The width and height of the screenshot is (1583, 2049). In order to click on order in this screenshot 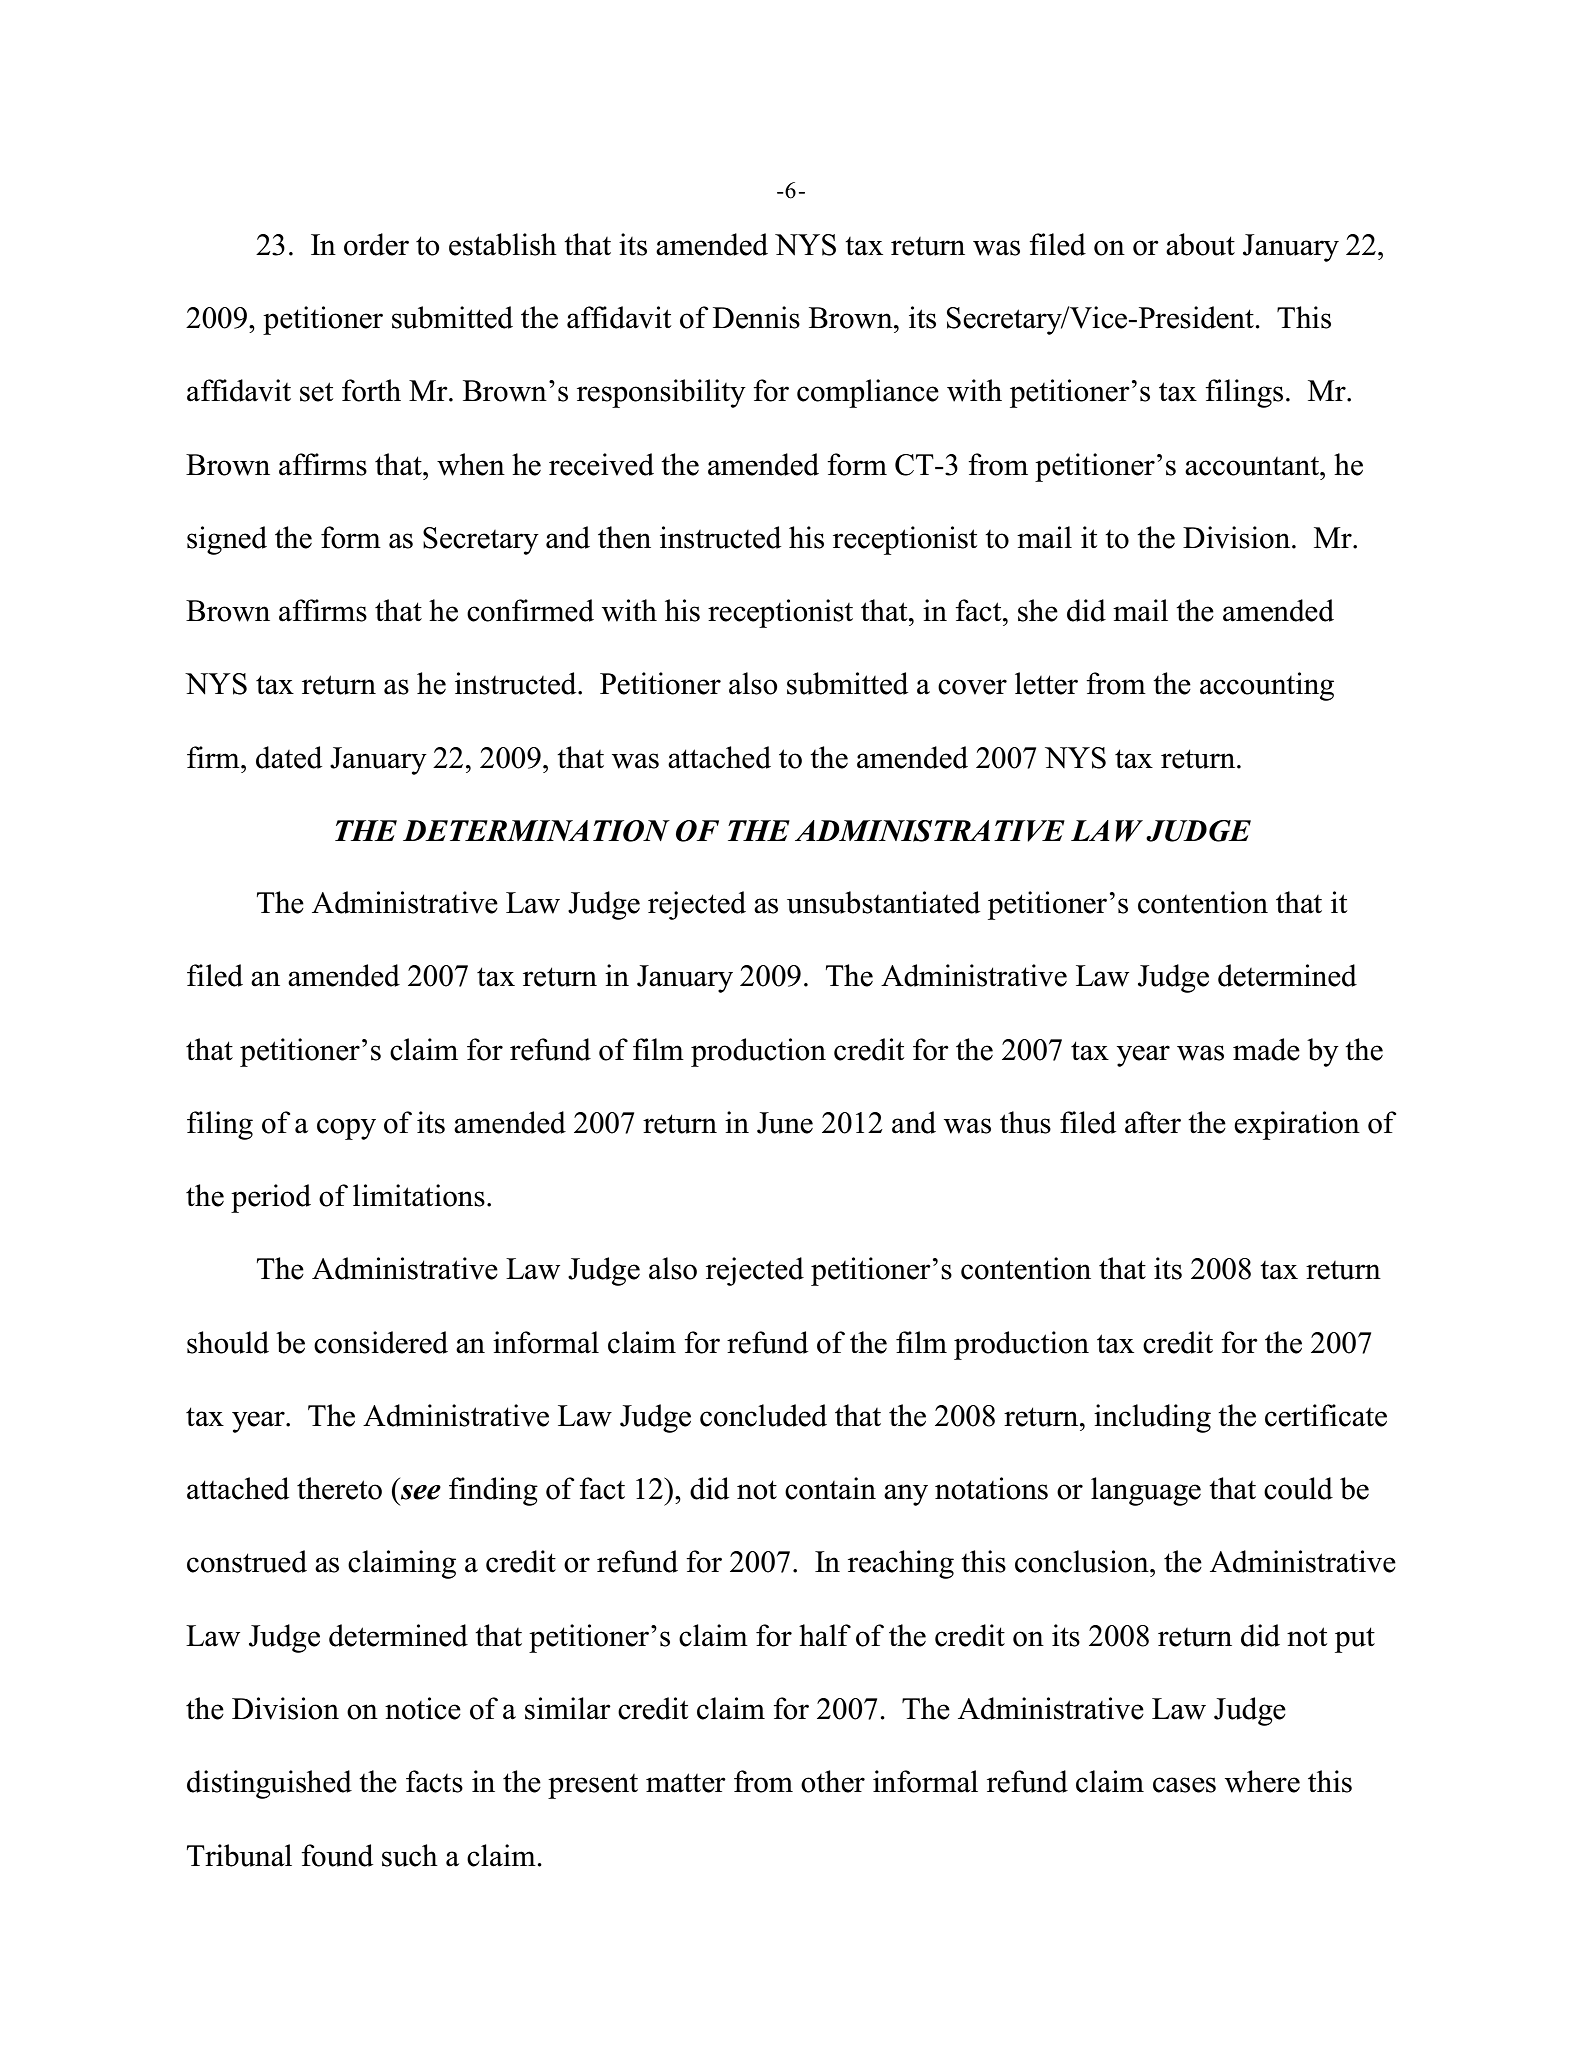, I will do `click(376, 244)`.
